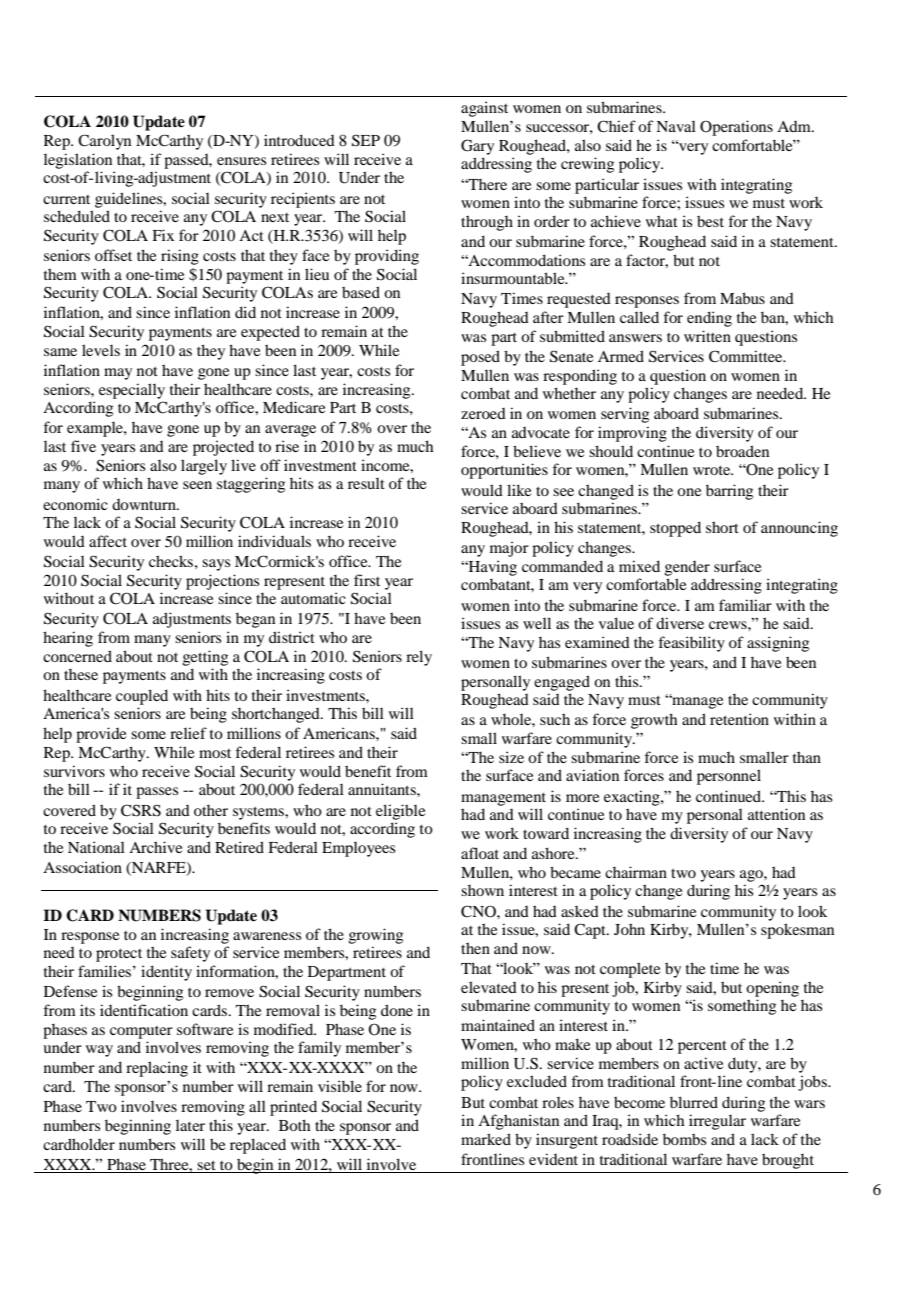 This image has width=924, height=1308. What do you see at coordinates (104, 142) in the image?
I see `Carolyn` at bounding box center [104, 142].
